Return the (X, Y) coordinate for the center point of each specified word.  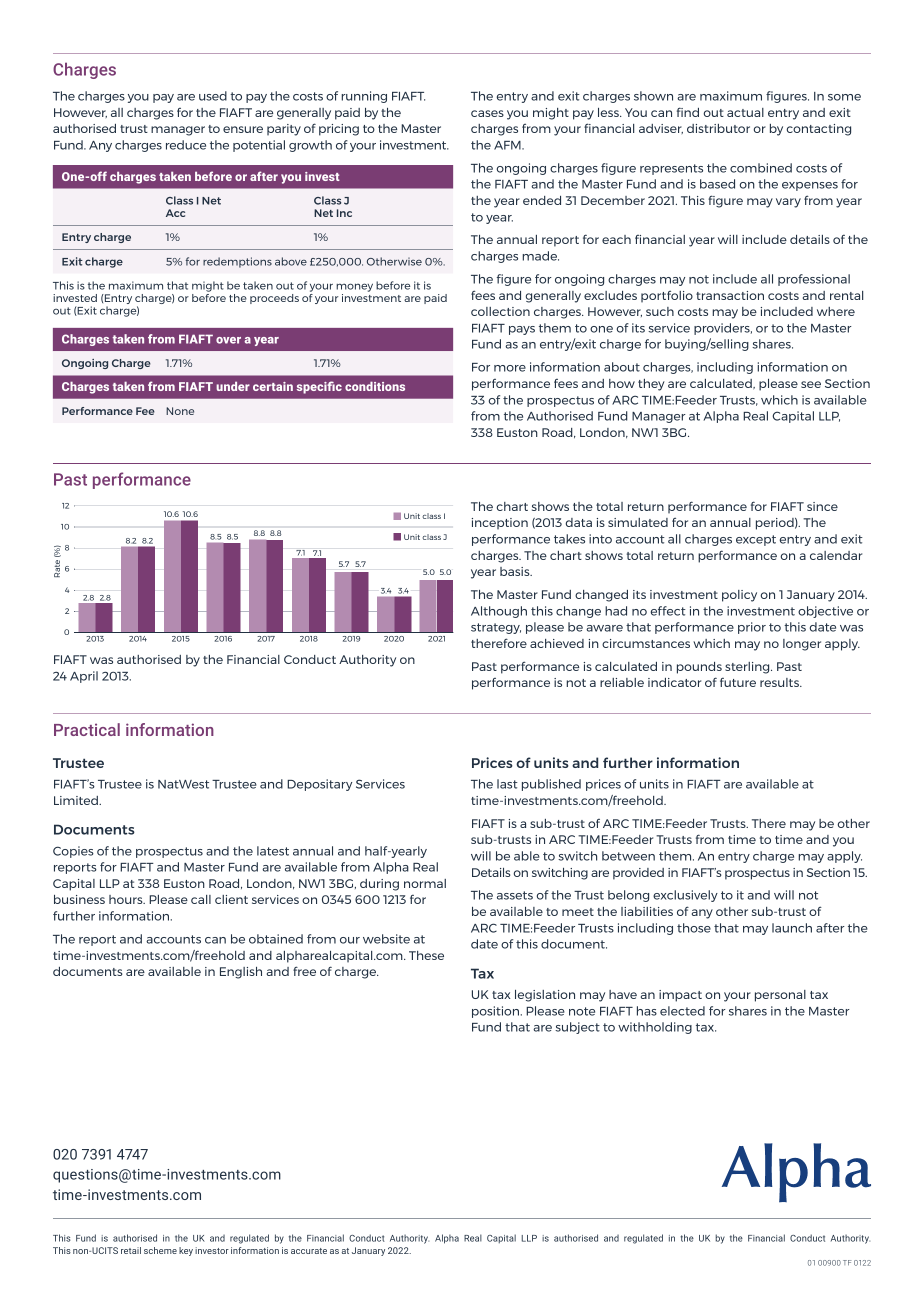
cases (487, 113)
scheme (160, 1250)
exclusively (685, 896)
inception (500, 524)
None (180, 411)
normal (425, 883)
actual (745, 112)
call (201, 899)
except (756, 540)
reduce (186, 145)
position (495, 1012)
